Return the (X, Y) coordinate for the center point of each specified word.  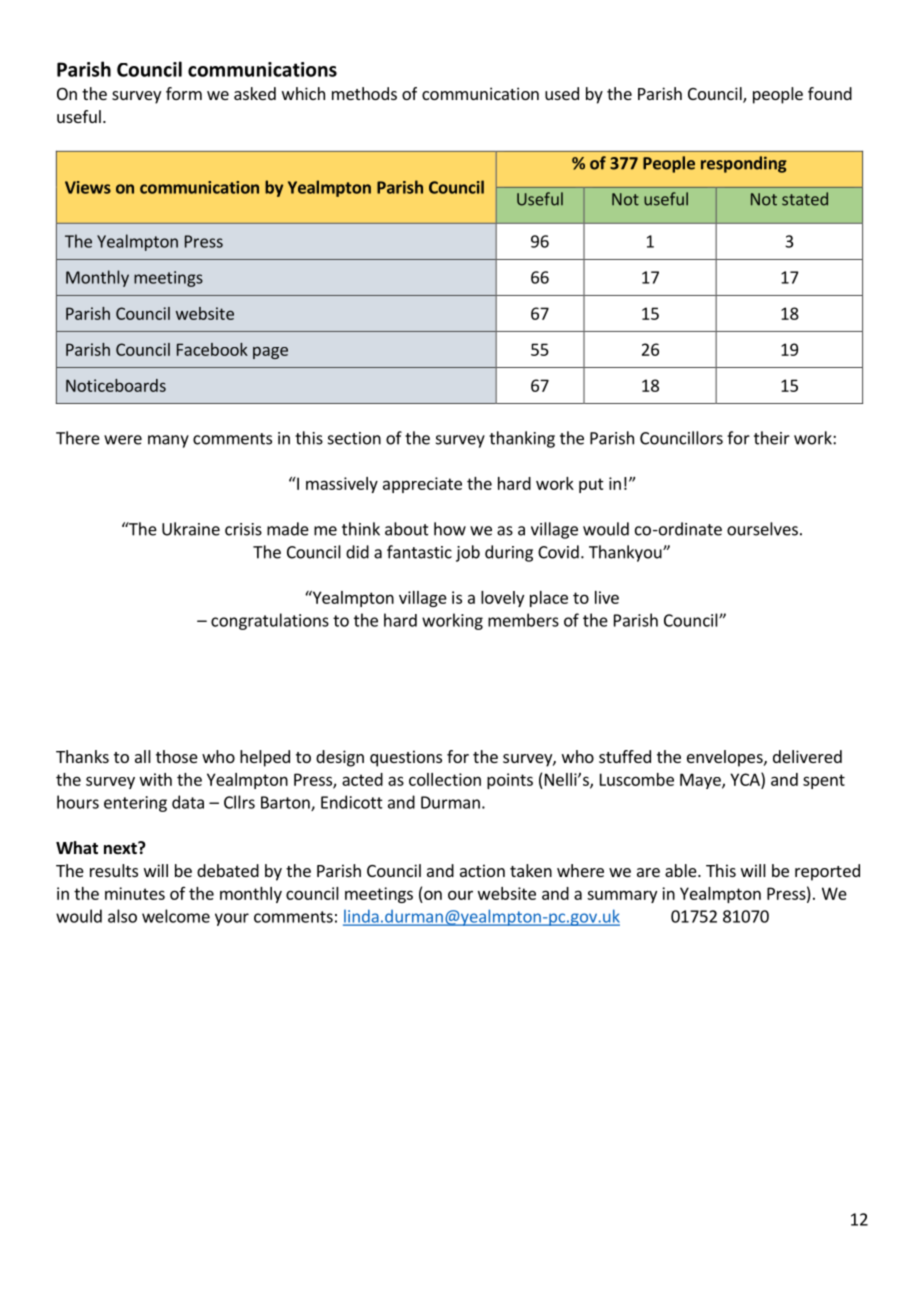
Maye (701, 781)
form (184, 93)
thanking (522, 439)
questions (406, 758)
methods (364, 93)
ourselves (762, 529)
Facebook (212, 349)
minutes (135, 893)
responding (744, 164)
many (168, 441)
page (270, 353)
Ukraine (191, 529)
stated (805, 199)
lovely (502, 599)
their (772, 438)
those (177, 756)
